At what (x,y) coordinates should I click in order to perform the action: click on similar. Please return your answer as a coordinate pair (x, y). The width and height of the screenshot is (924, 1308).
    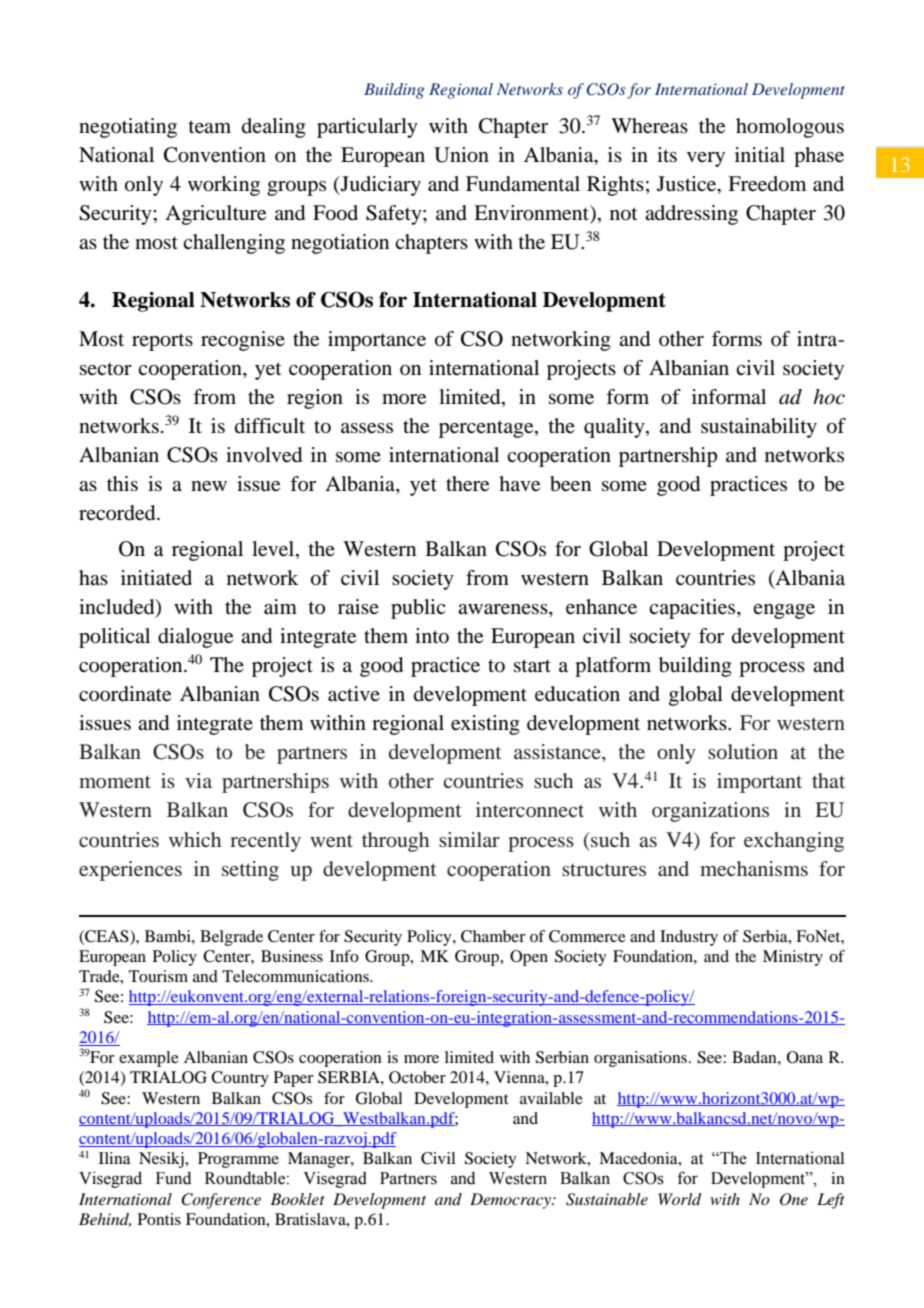
    Looking at the image, I should click on (469, 839).
